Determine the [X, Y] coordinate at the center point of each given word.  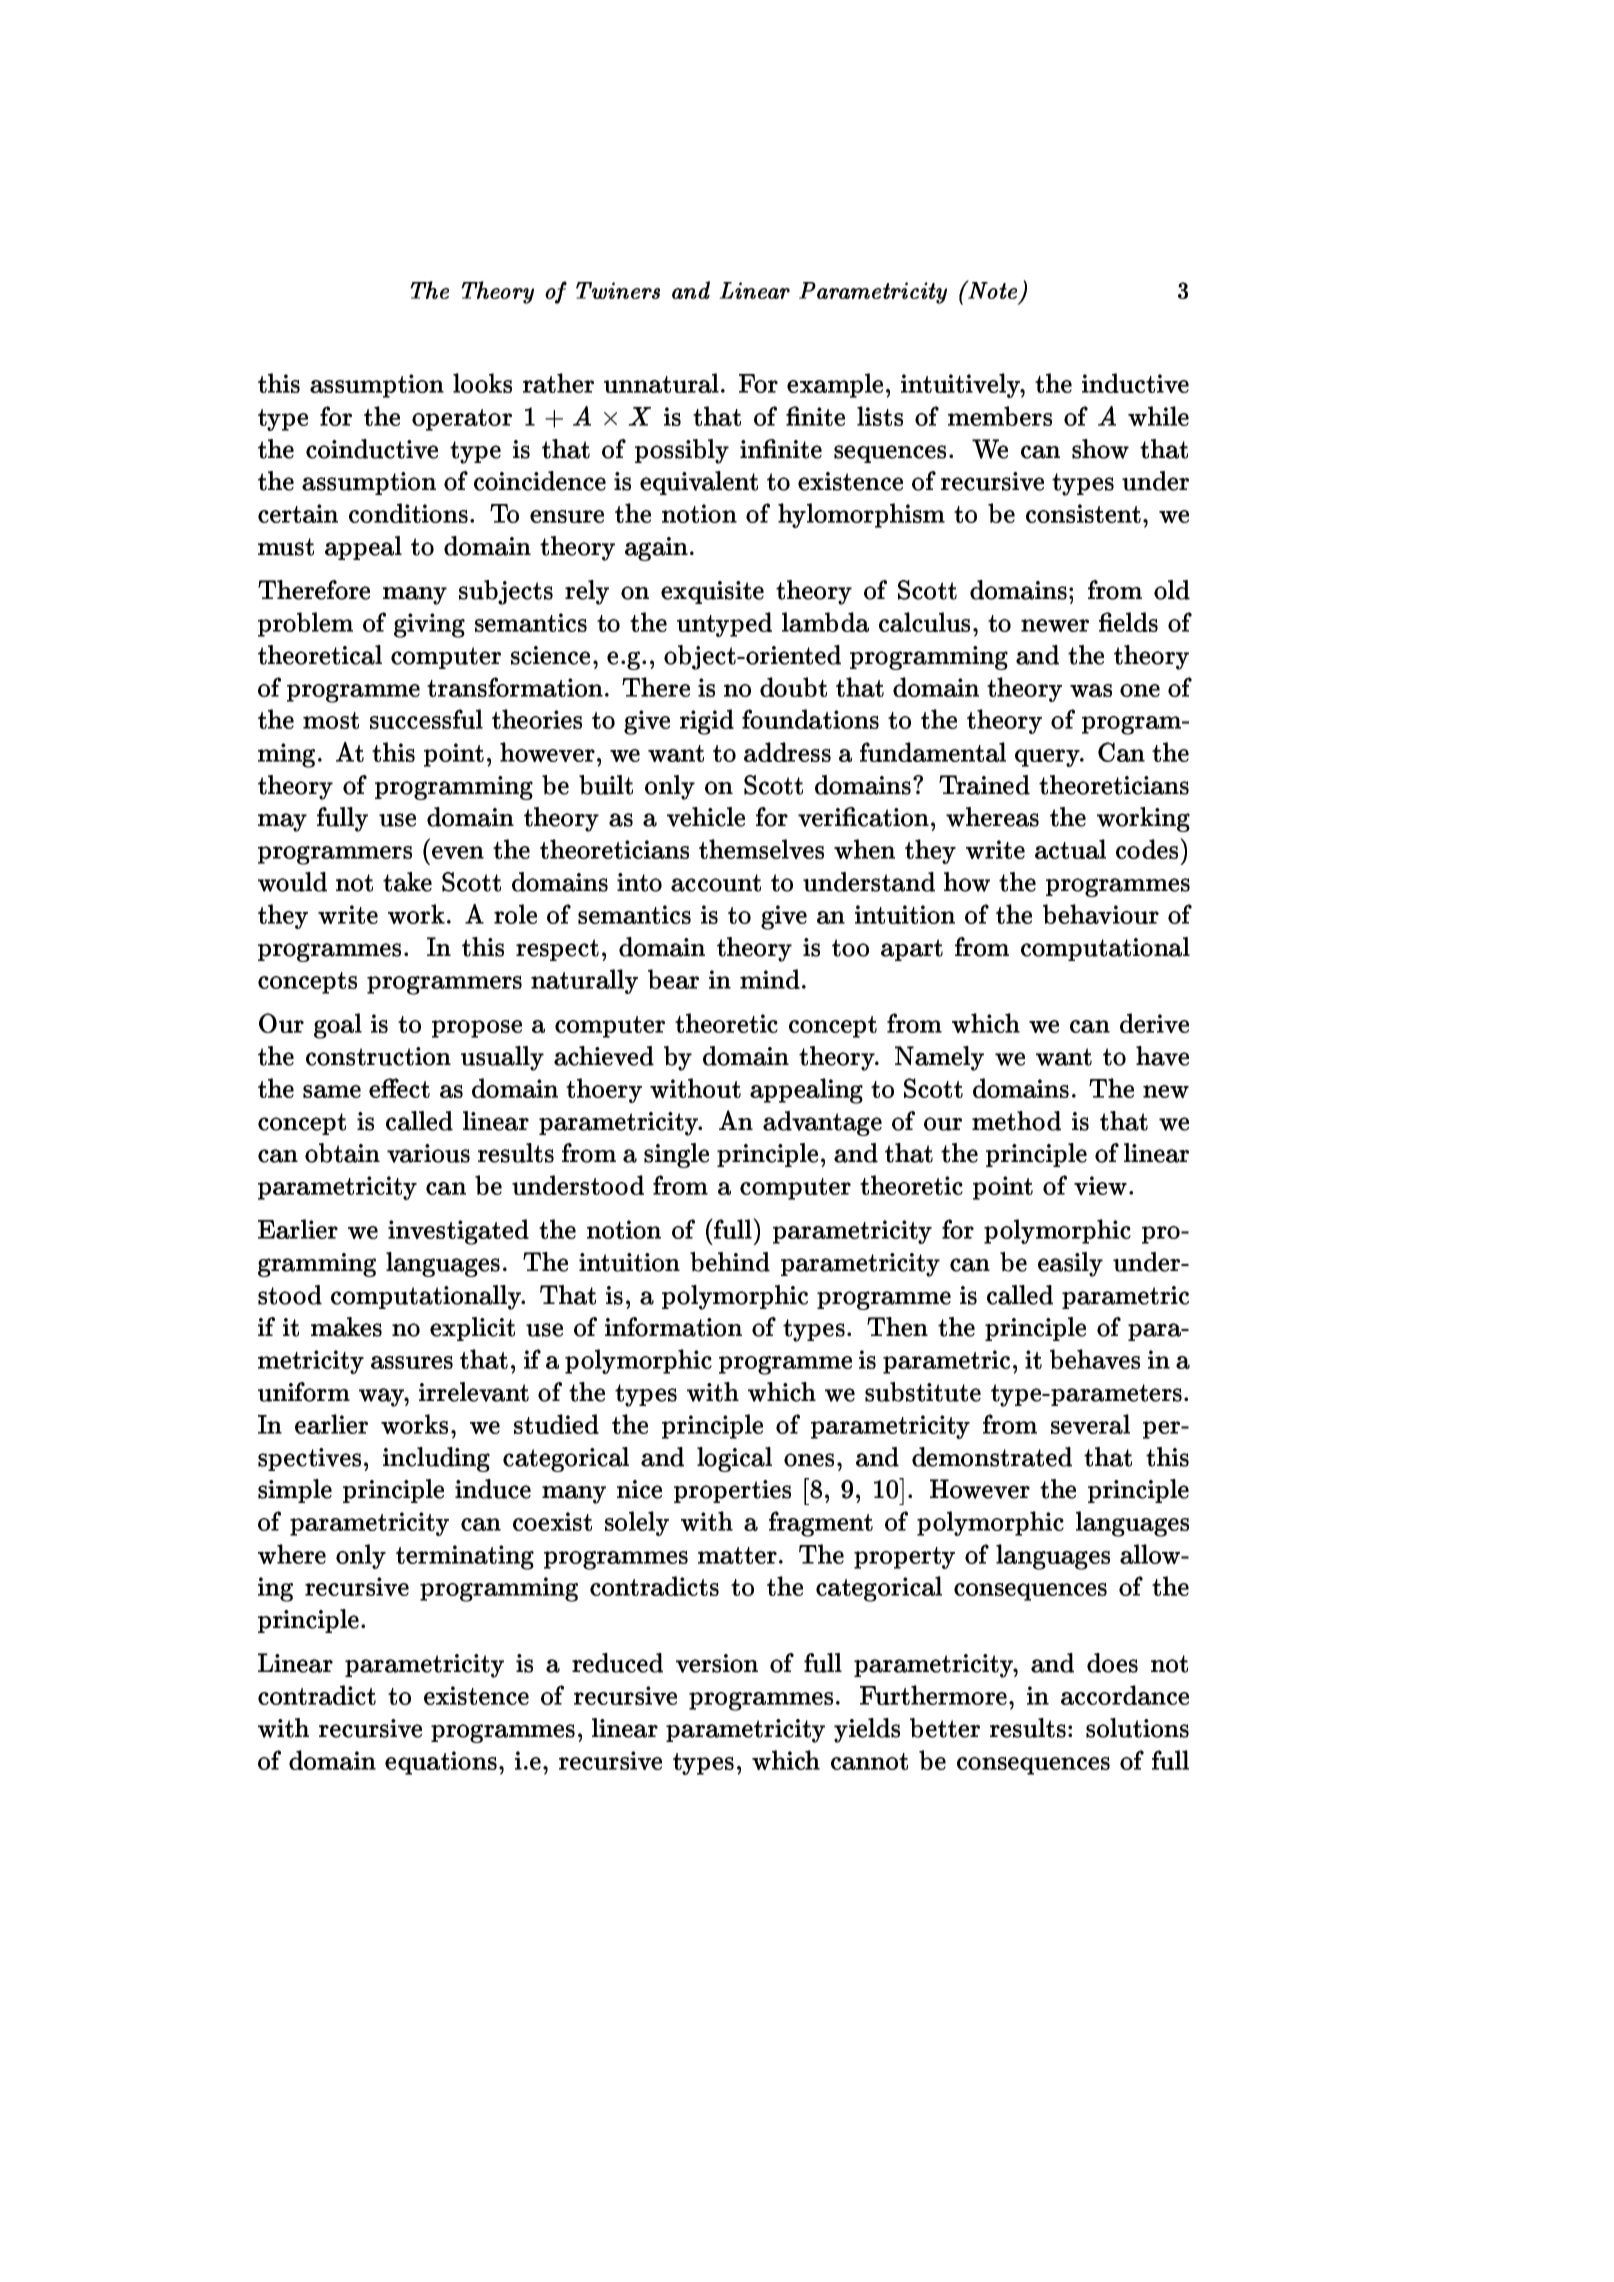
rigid [707, 722]
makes [346, 1327]
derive [1154, 1023]
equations [441, 1763]
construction [378, 1056]
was [1091, 690]
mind [770, 979]
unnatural [661, 383]
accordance [1125, 1695]
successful [426, 719]
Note [991, 289]
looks [482, 383]
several [1090, 1424]
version [717, 1663]
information [673, 1327]
